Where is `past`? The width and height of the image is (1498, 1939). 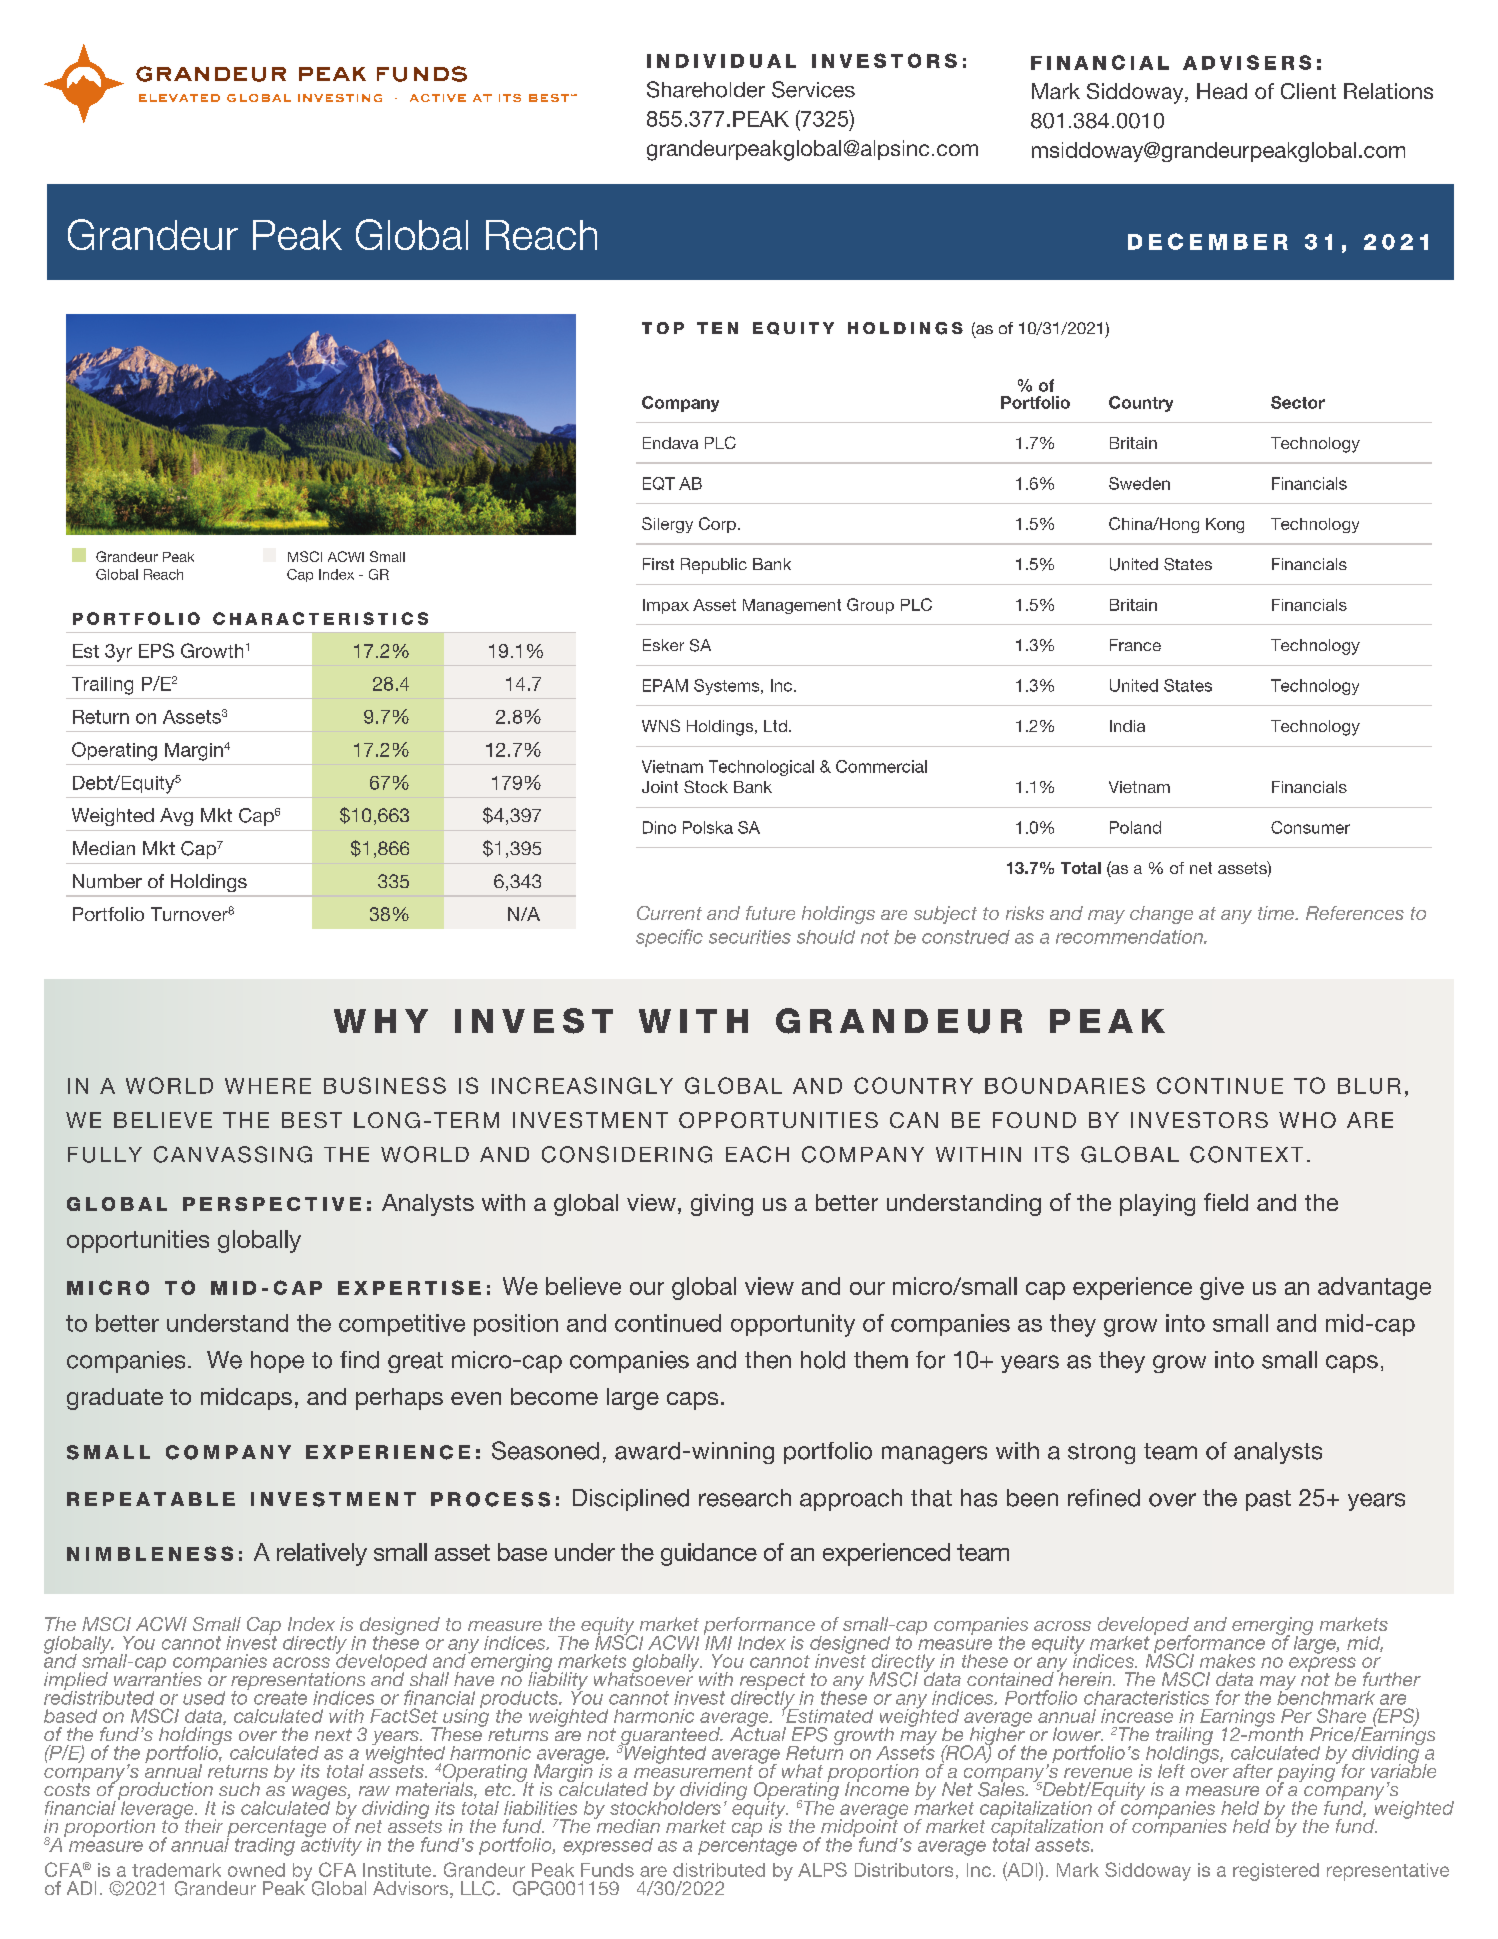
past is located at coordinates (1268, 1500).
